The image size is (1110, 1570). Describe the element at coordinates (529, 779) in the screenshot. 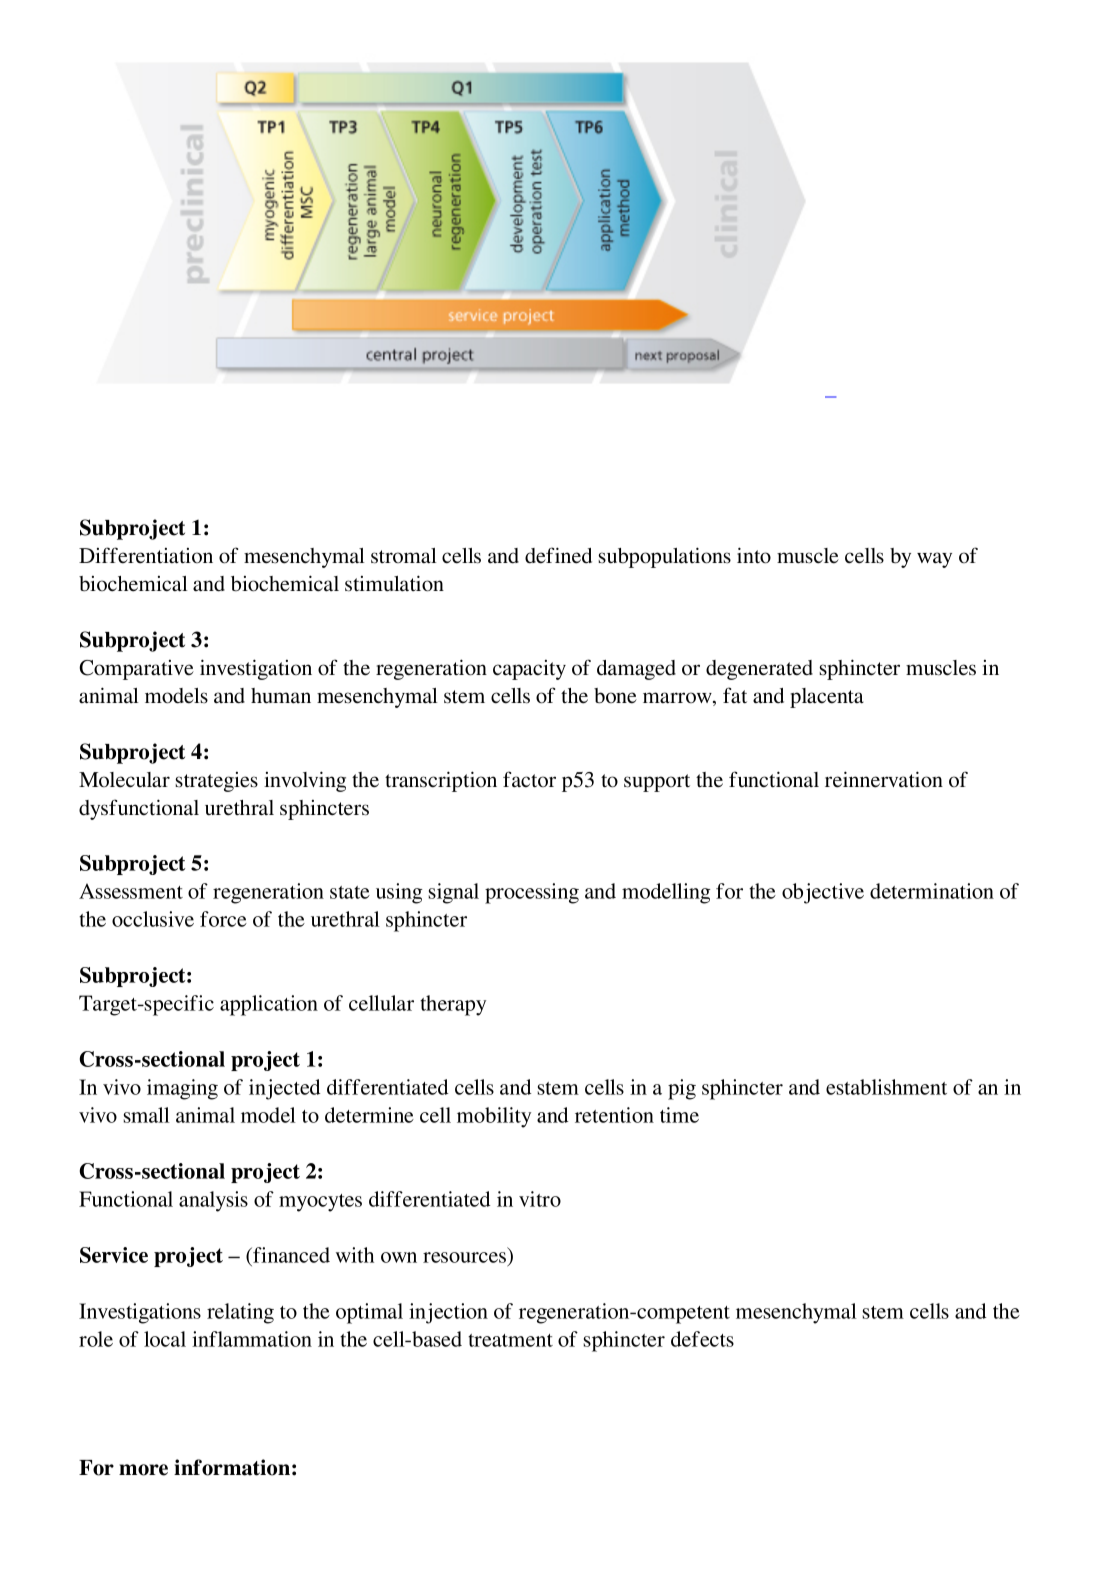

I see `factor` at that location.
